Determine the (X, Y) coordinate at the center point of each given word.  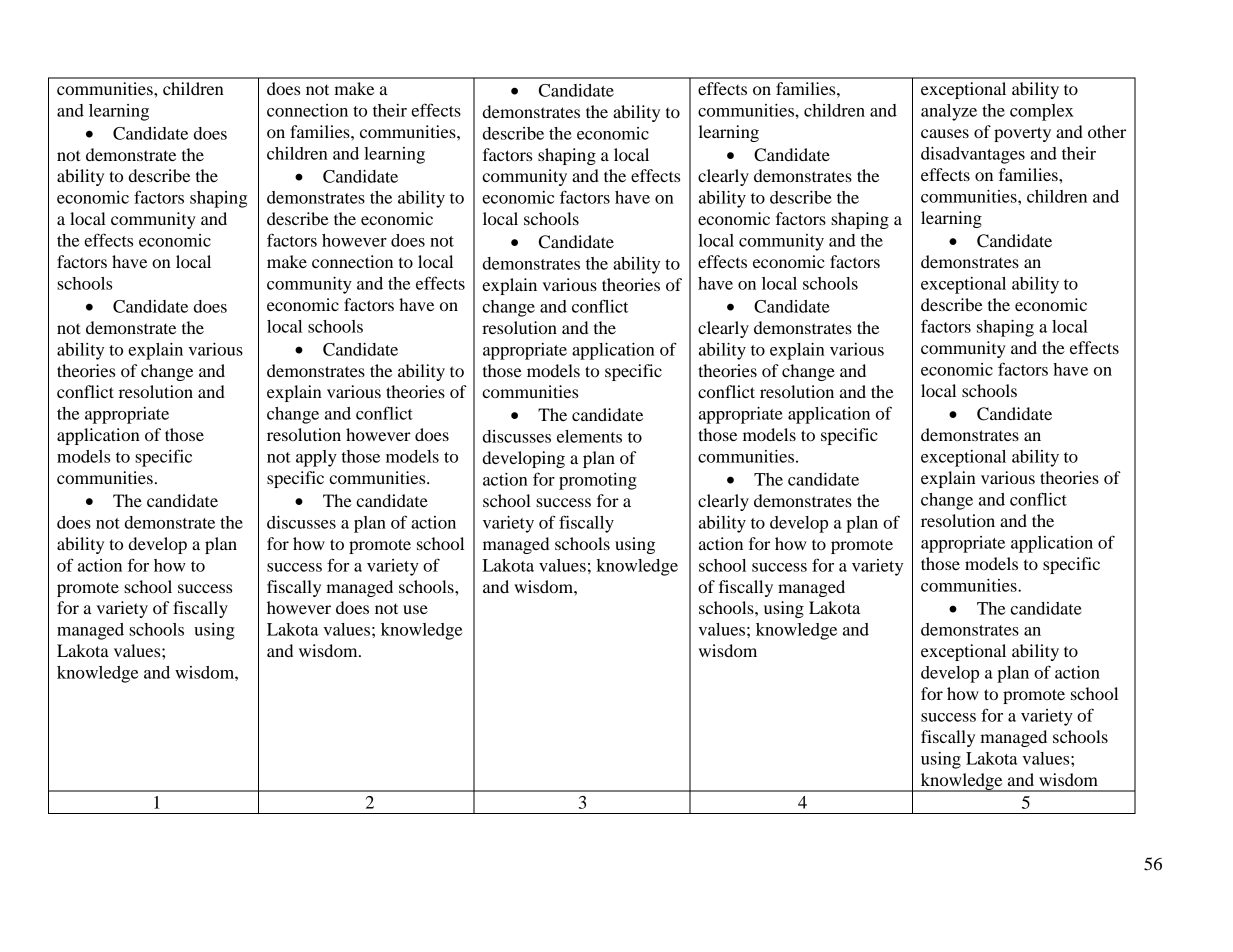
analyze (949, 112)
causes (945, 133)
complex (1042, 112)
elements (589, 436)
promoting (598, 481)
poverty (1022, 134)
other (1107, 131)
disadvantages (973, 155)
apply (316, 458)
